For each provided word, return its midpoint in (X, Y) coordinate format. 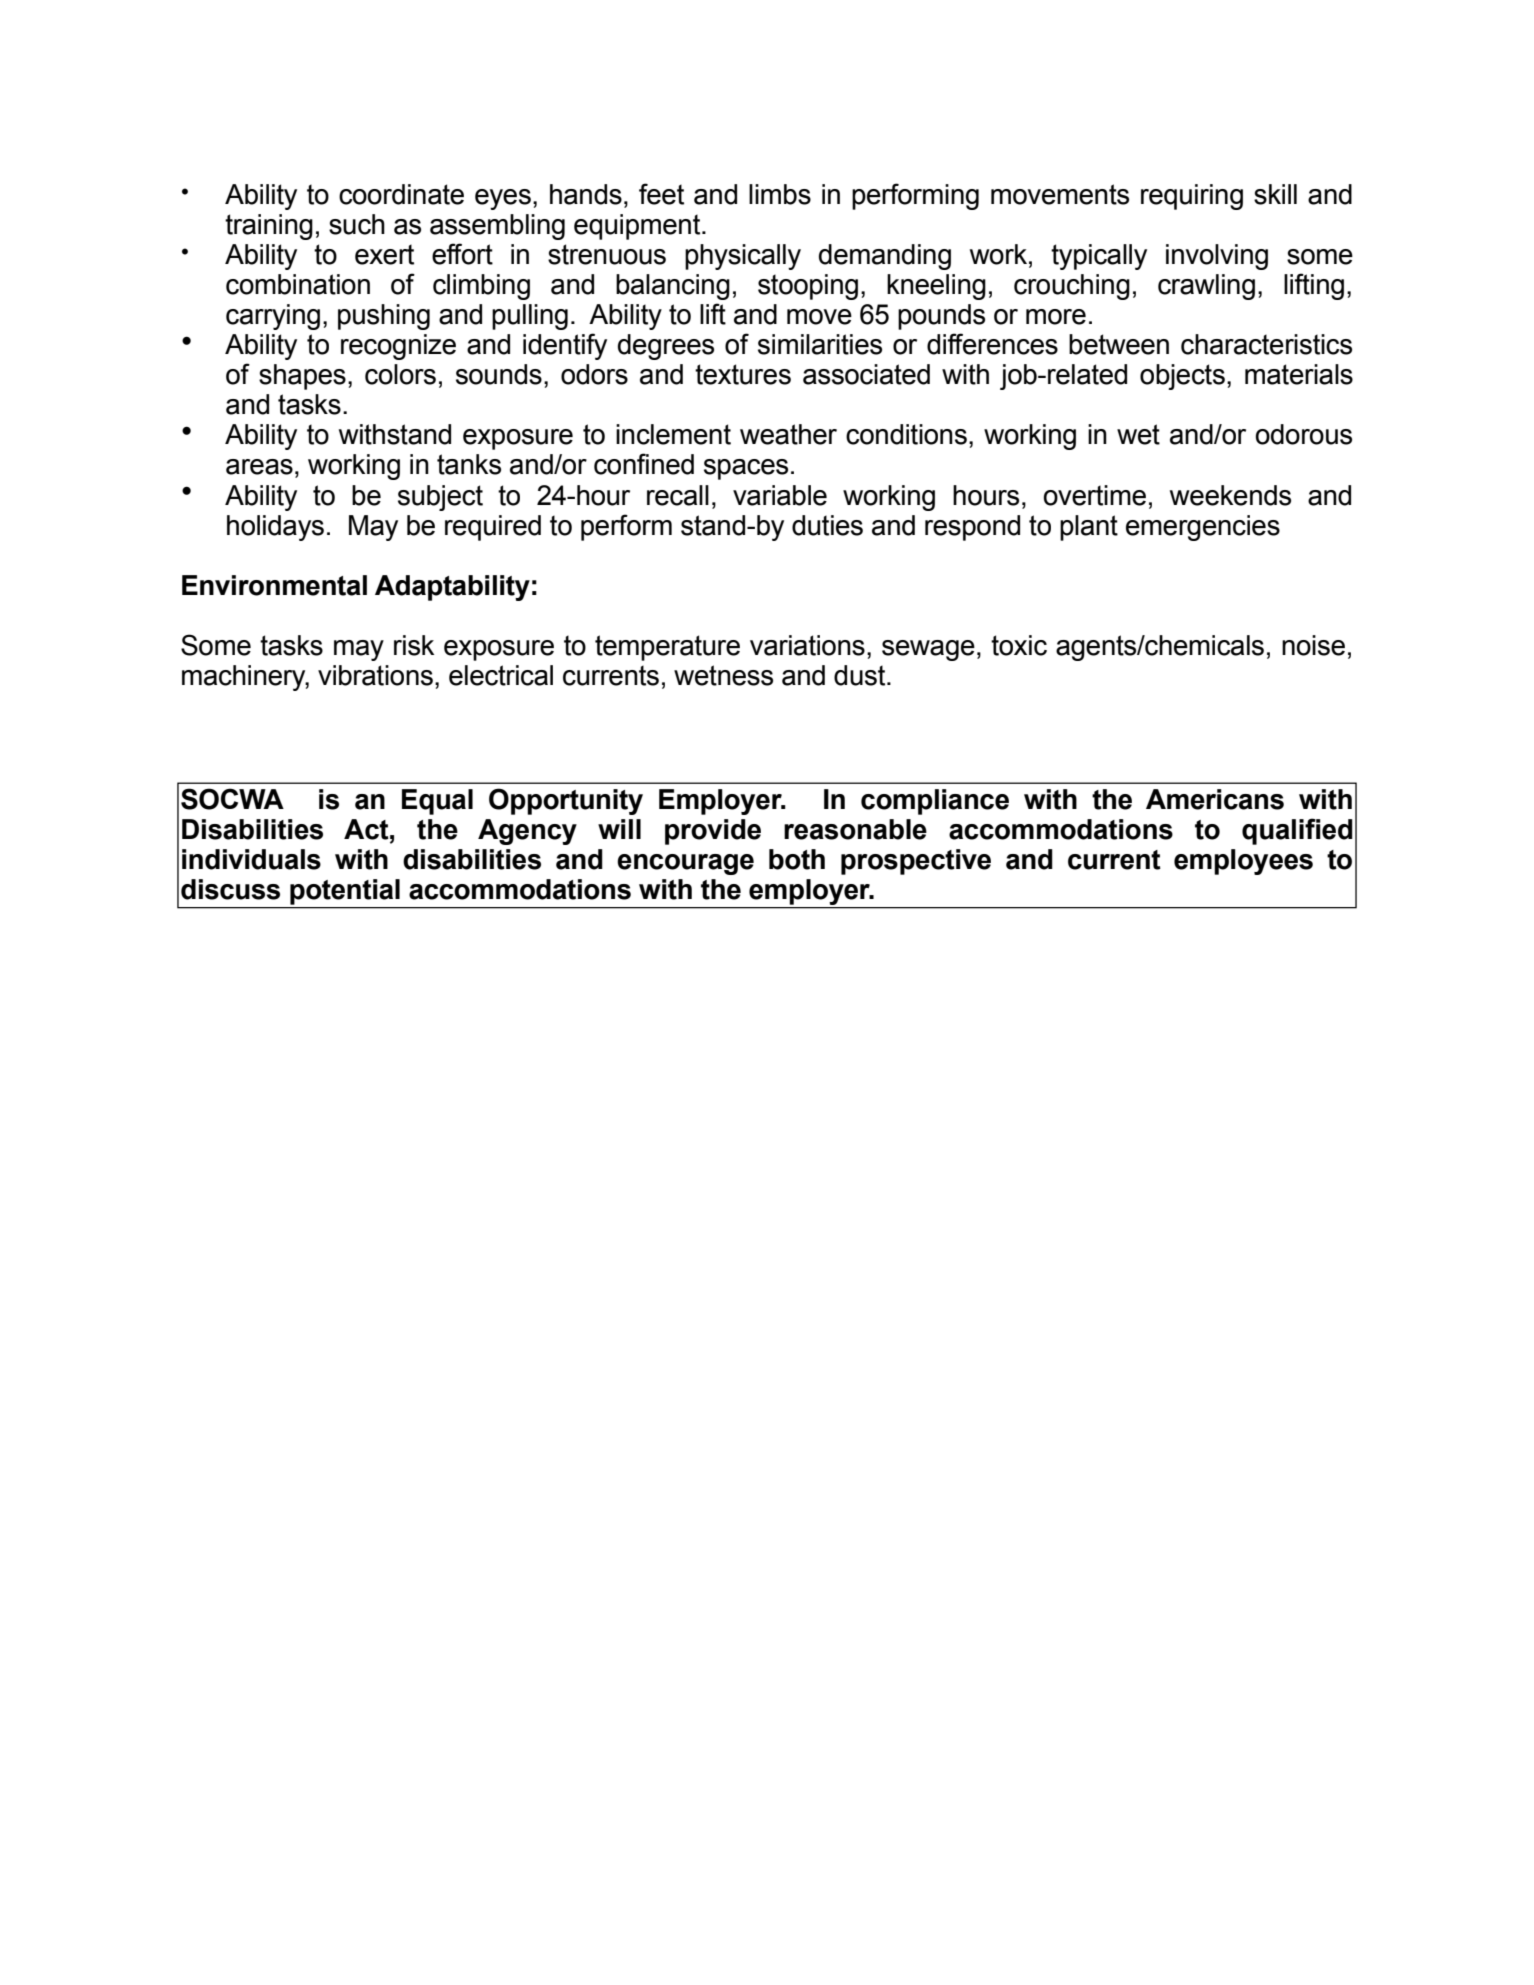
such (357, 224)
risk (414, 645)
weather (788, 434)
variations (807, 645)
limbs (780, 194)
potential (345, 892)
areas (259, 467)
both (797, 859)
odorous (1303, 434)
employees (1243, 862)
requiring (1192, 197)
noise (1313, 645)
